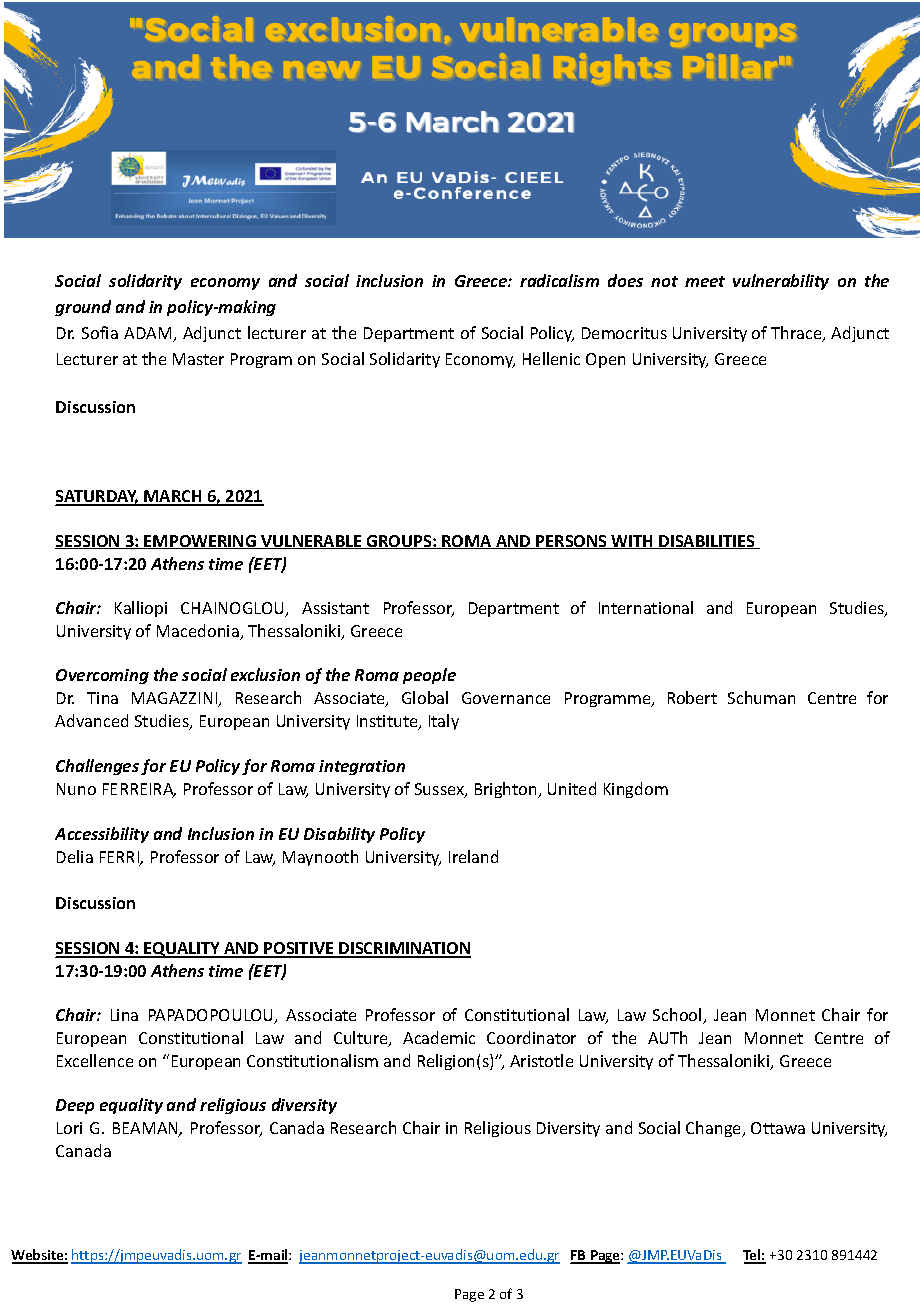 Image resolution: width=924 pixels, height=1307 pixels. Describe the element at coordinates (559, 280) in the screenshot. I see `radicalism` at that location.
